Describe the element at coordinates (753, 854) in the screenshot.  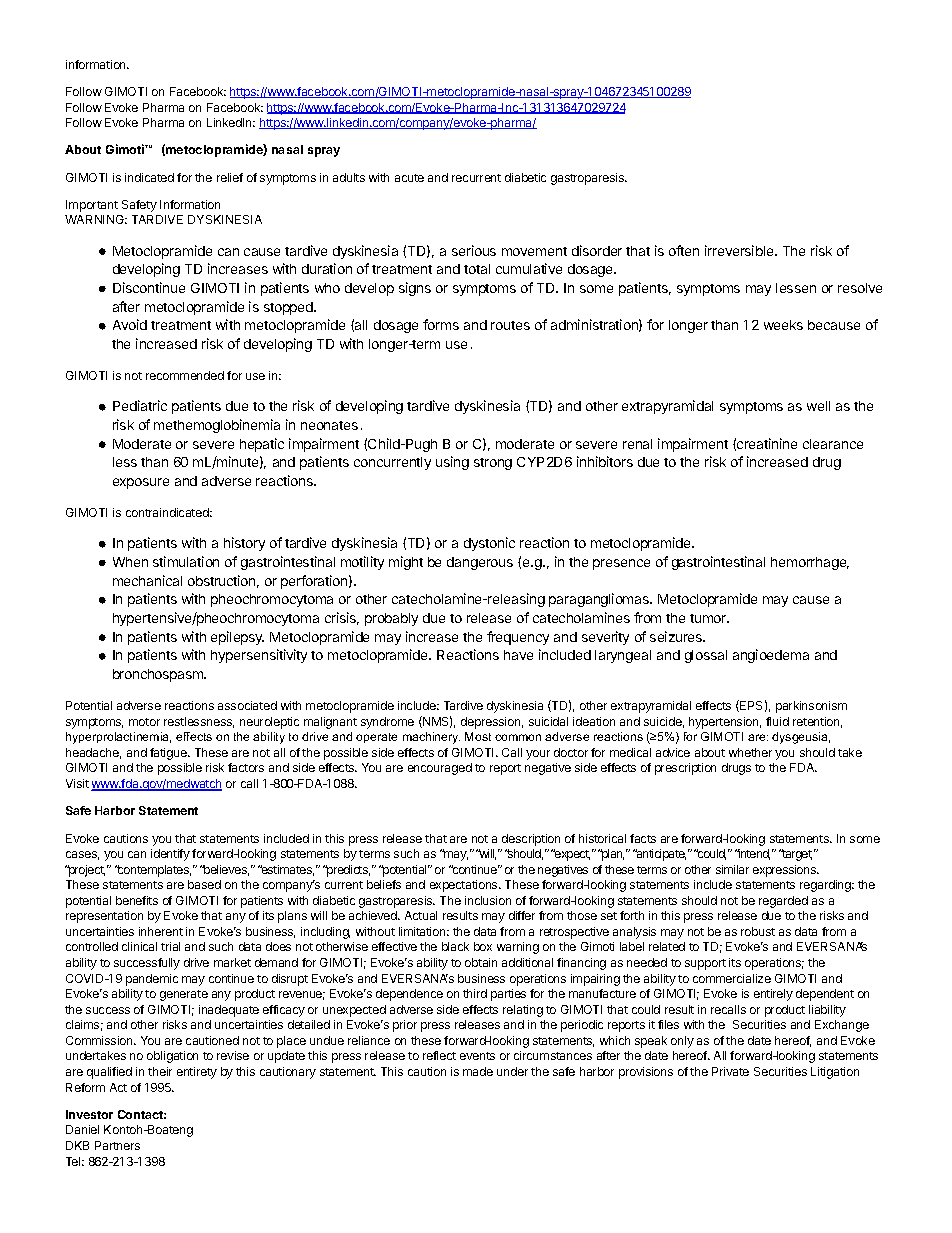
I see `intend` at that location.
